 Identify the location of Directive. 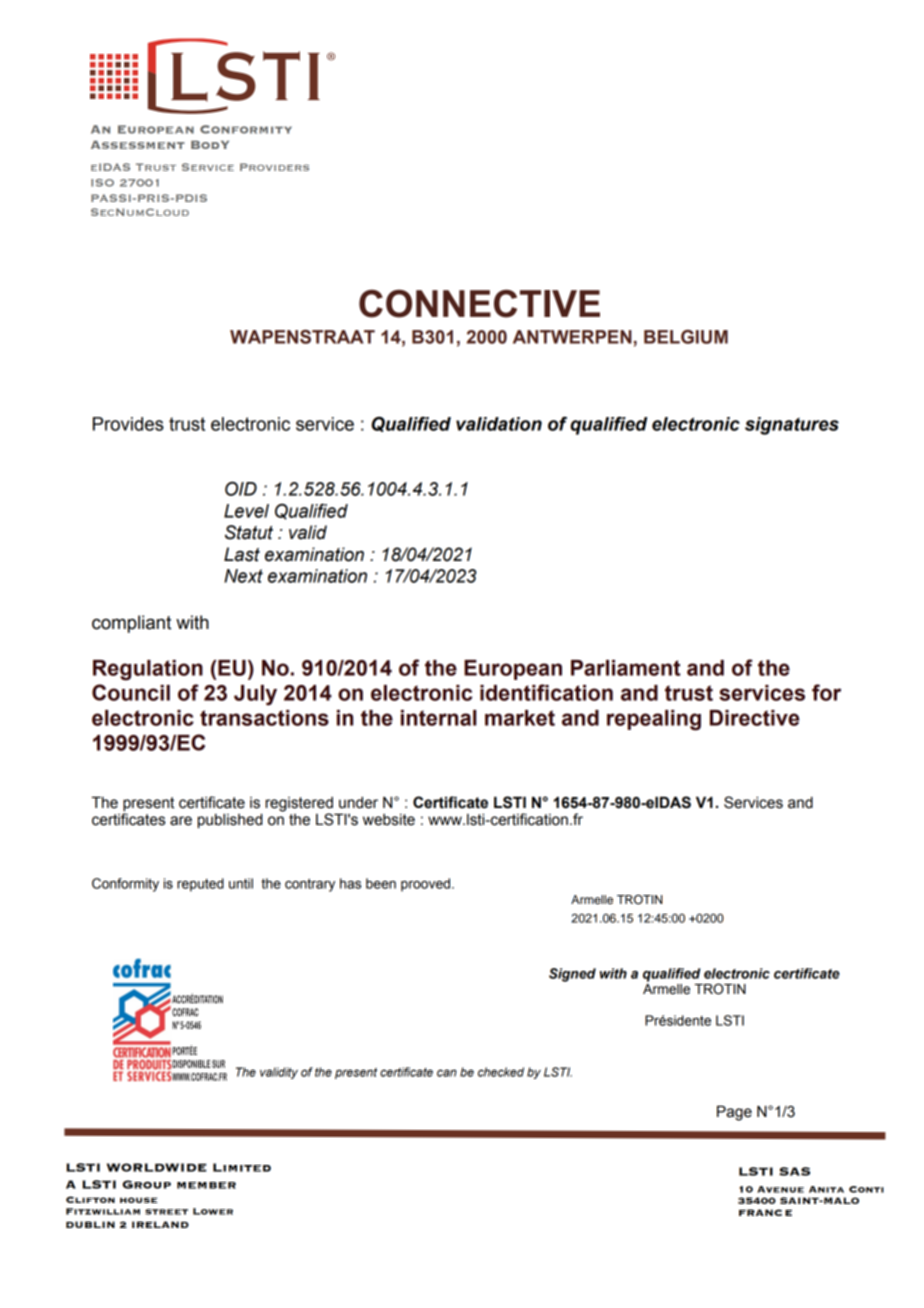
(754, 718).
